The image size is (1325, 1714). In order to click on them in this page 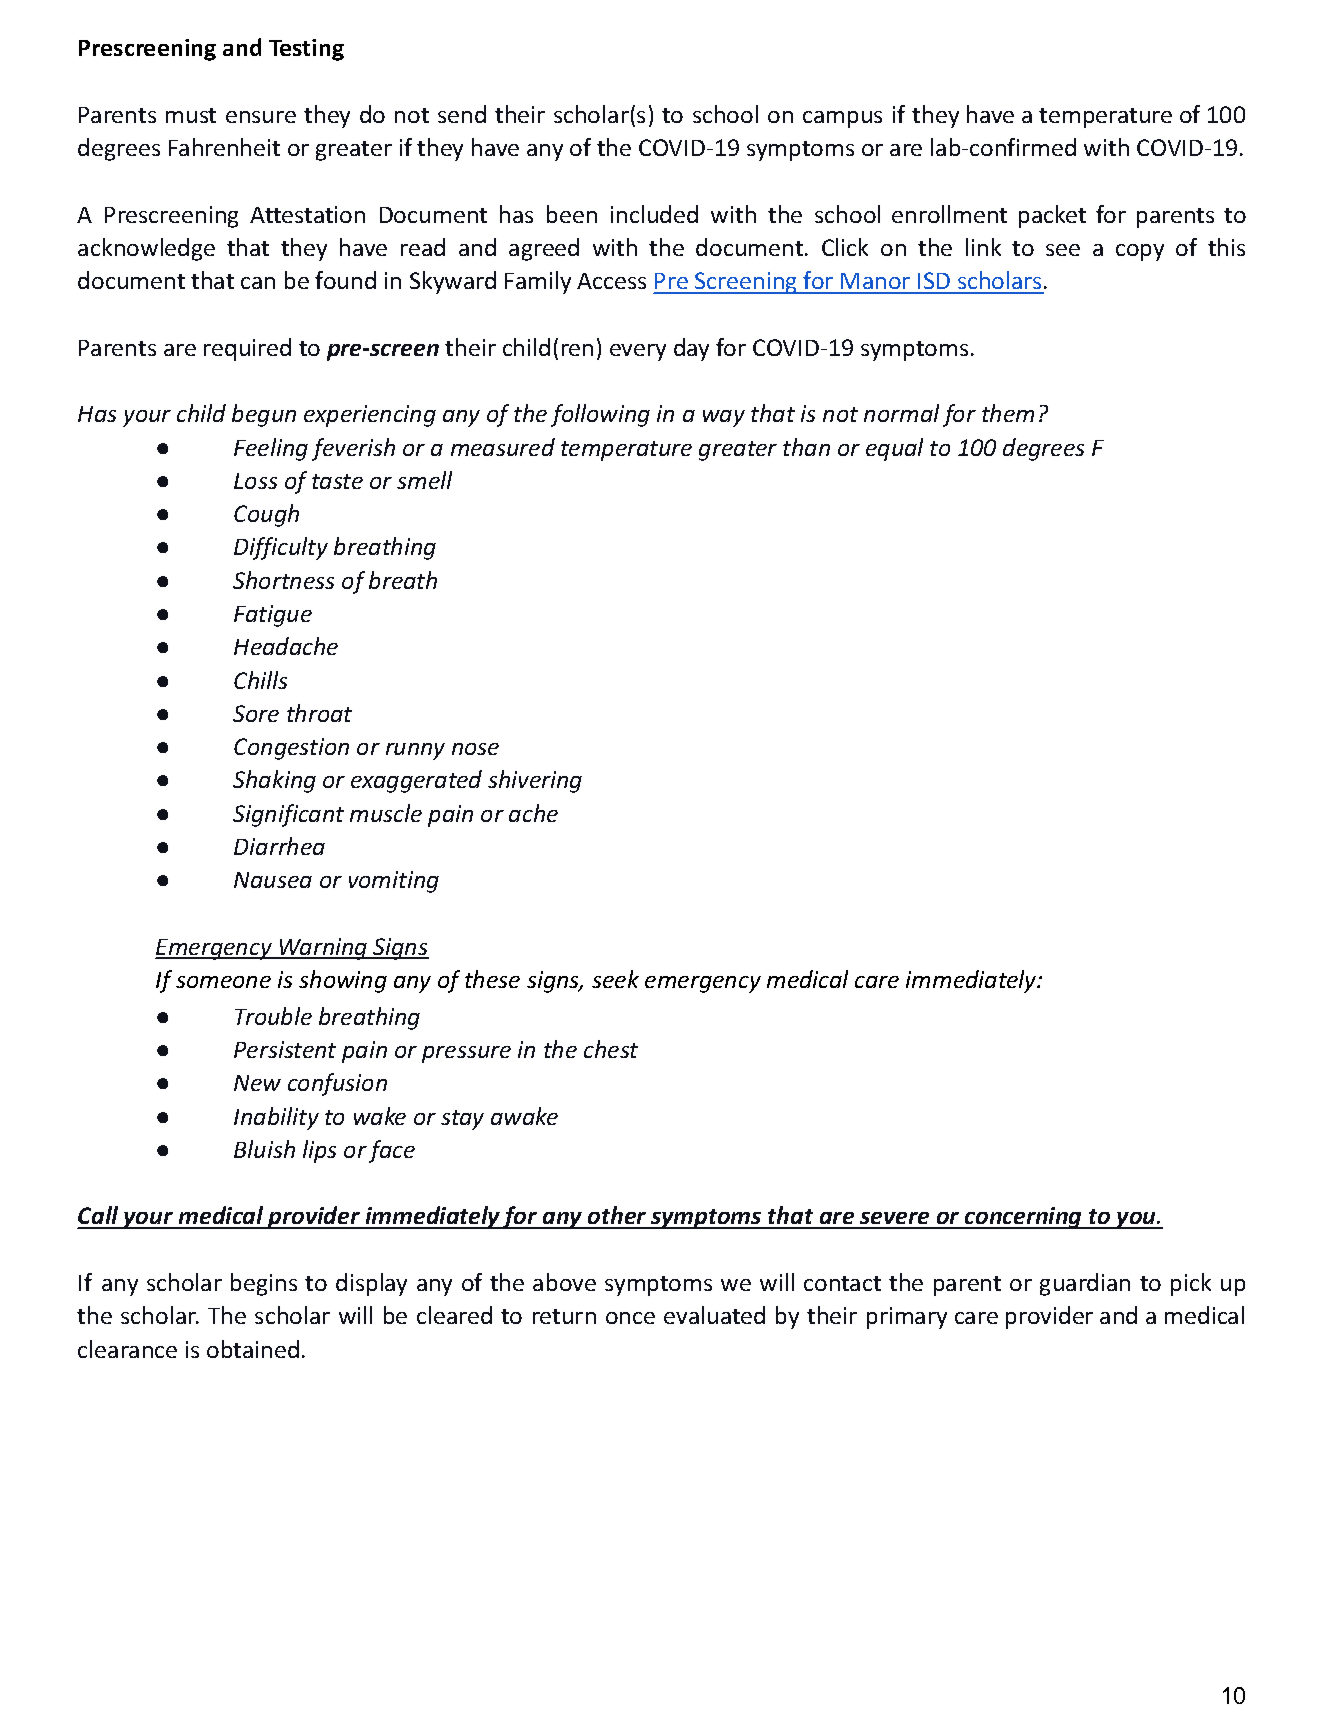, I will do `click(1008, 413)`.
